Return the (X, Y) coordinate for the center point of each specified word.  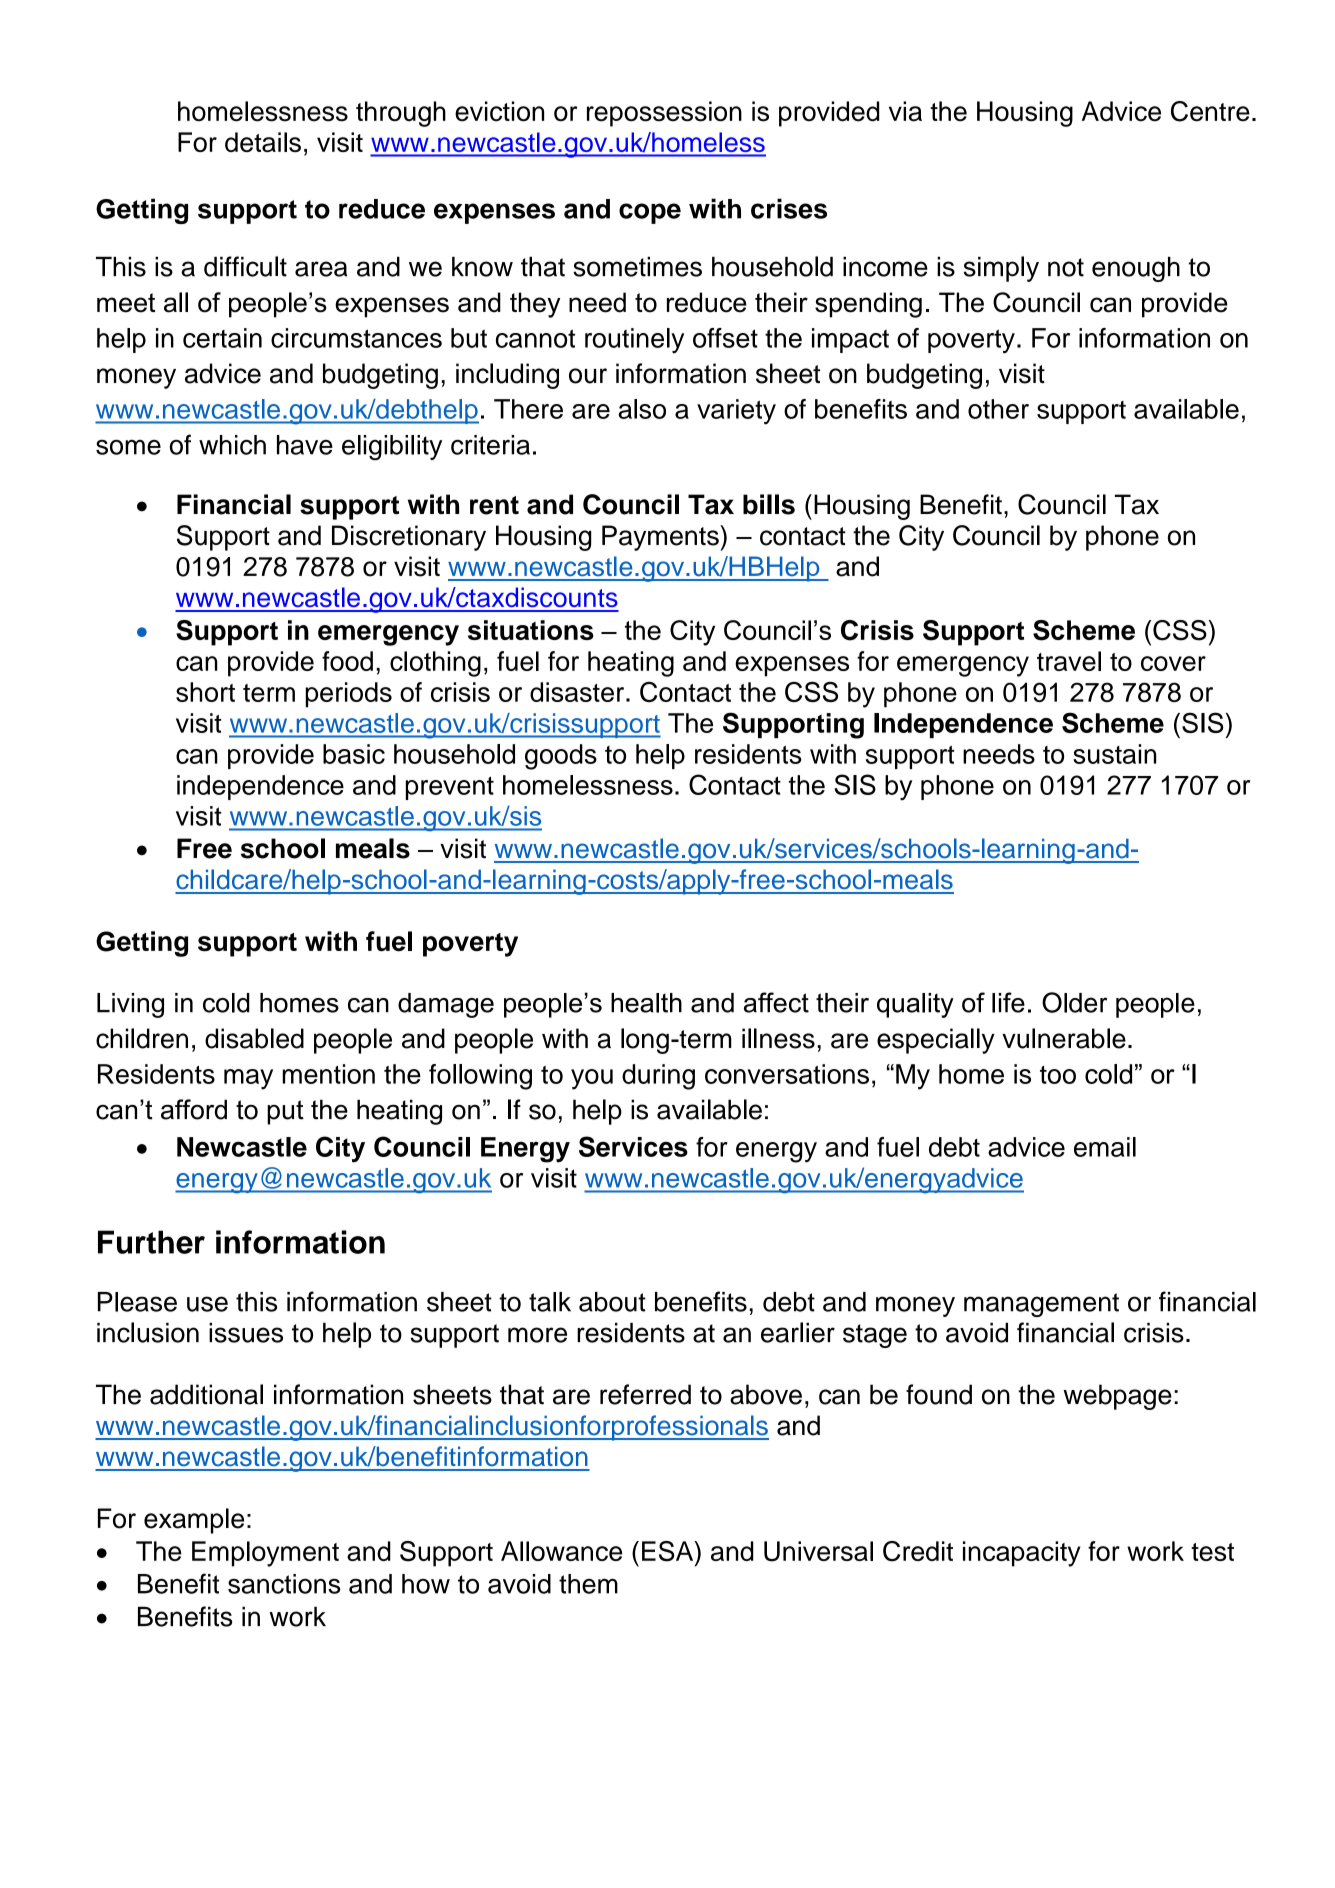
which (232, 445)
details (263, 142)
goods (561, 757)
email (1105, 1147)
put (285, 1112)
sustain (1114, 754)
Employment (265, 1554)
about (612, 1302)
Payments (661, 538)
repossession (664, 114)
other (998, 409)
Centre (1210, 111)
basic (354, 754)
